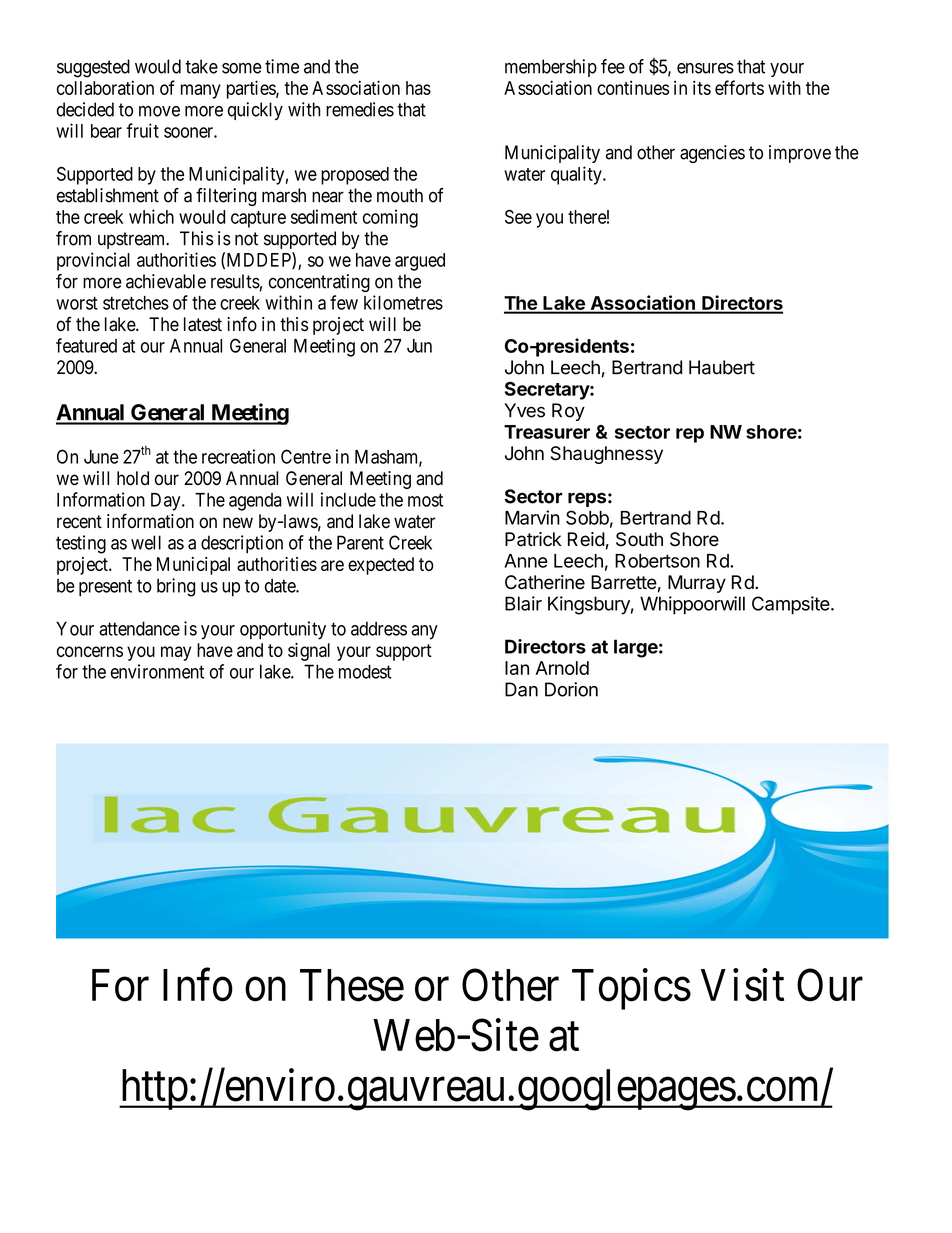 The image size is (952, 1233). What do you see at coordinates (525, 410) in the image?
I see `Yves` at bounding box center [525, 410].
